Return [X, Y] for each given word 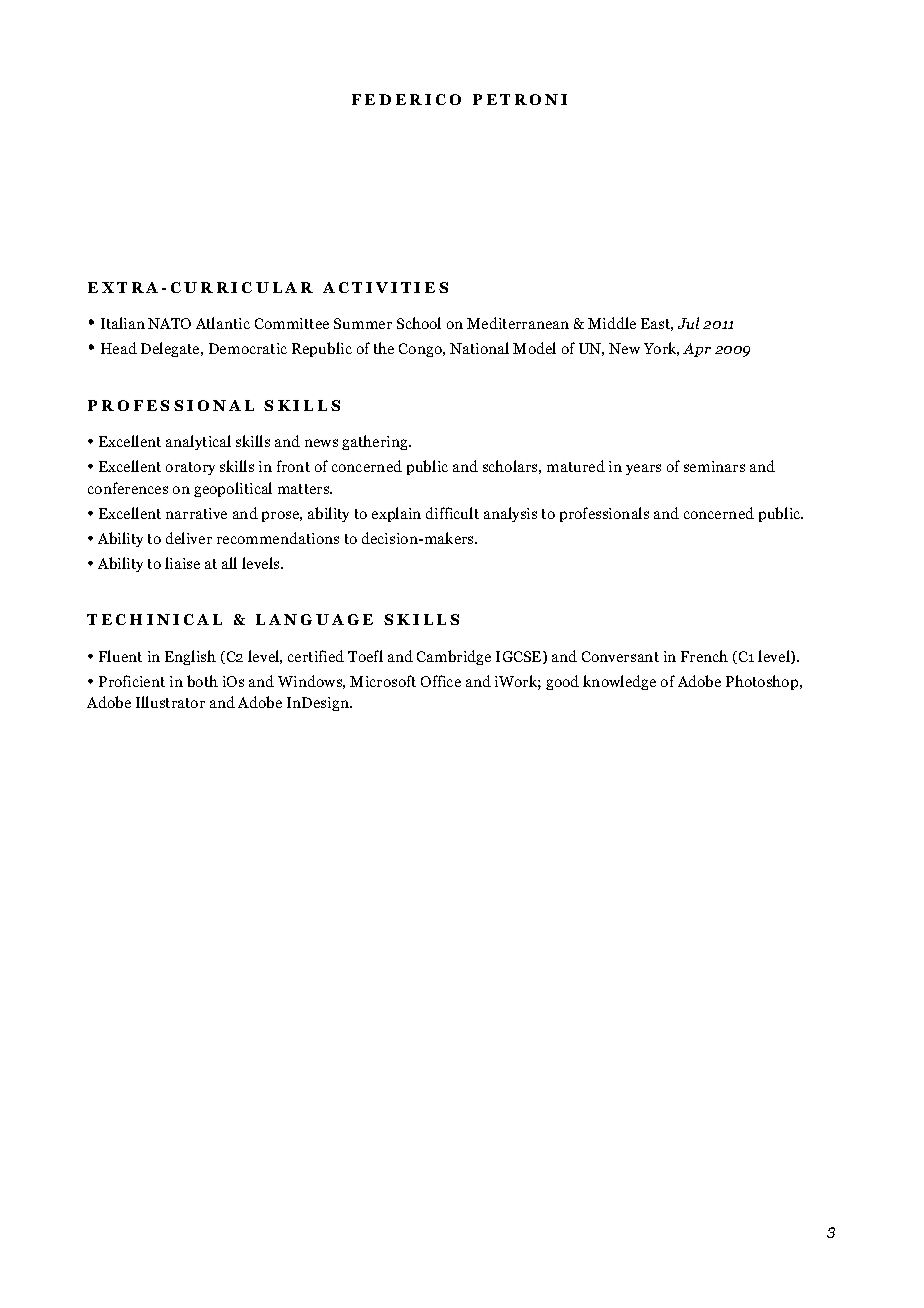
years [643, 469]
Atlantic [223, 323]
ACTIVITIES [385, 287]
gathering [376, 442]
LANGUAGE [314, 619]
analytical [198, 442]
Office [441, 681]
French [704, 656]
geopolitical [233, 489]
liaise [182, 563]
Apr [697, 350]
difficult [452, 513]
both [202, 681]
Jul [688, 323]
